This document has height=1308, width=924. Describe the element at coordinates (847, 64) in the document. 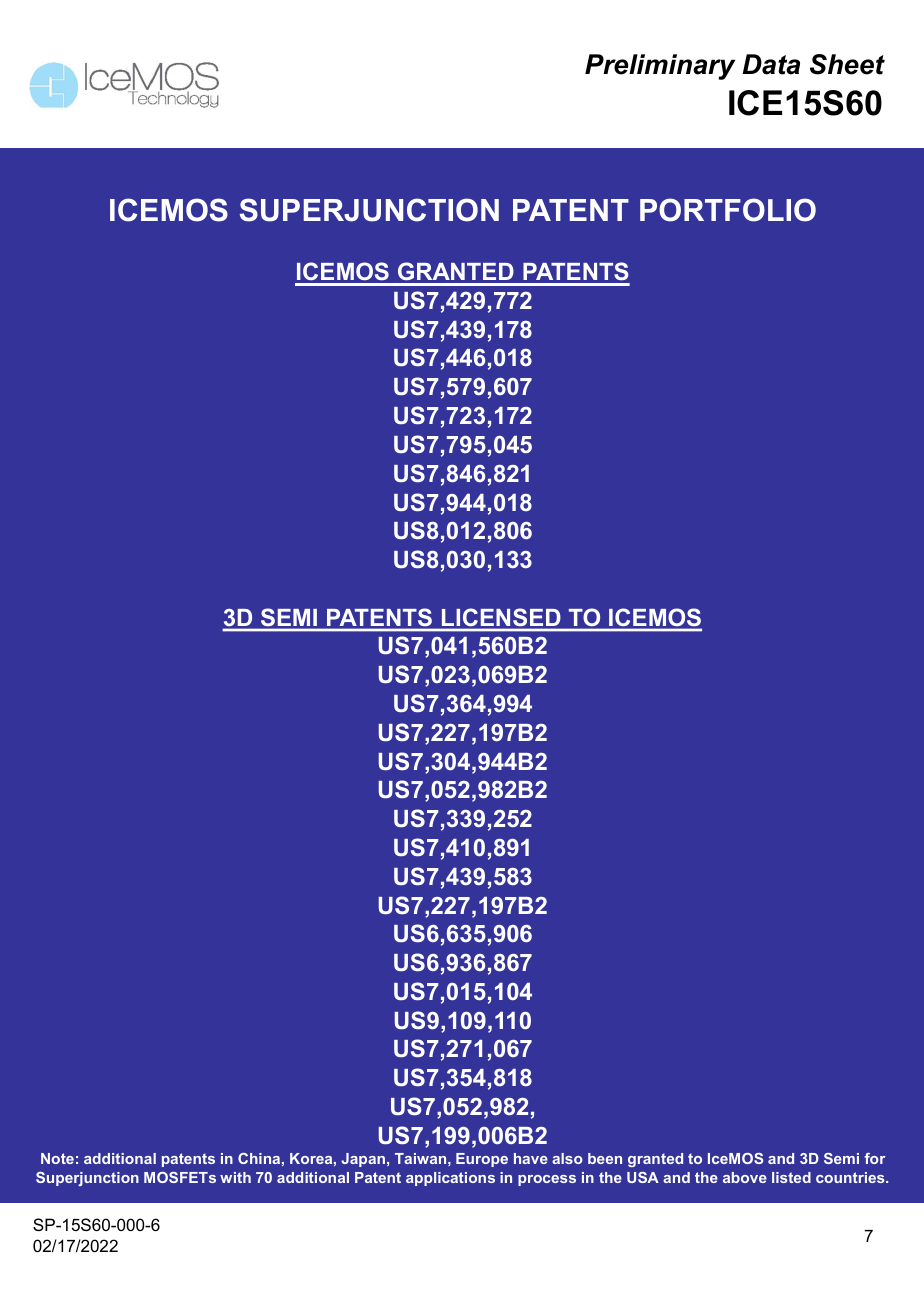

I see `Sheet` at that location.
